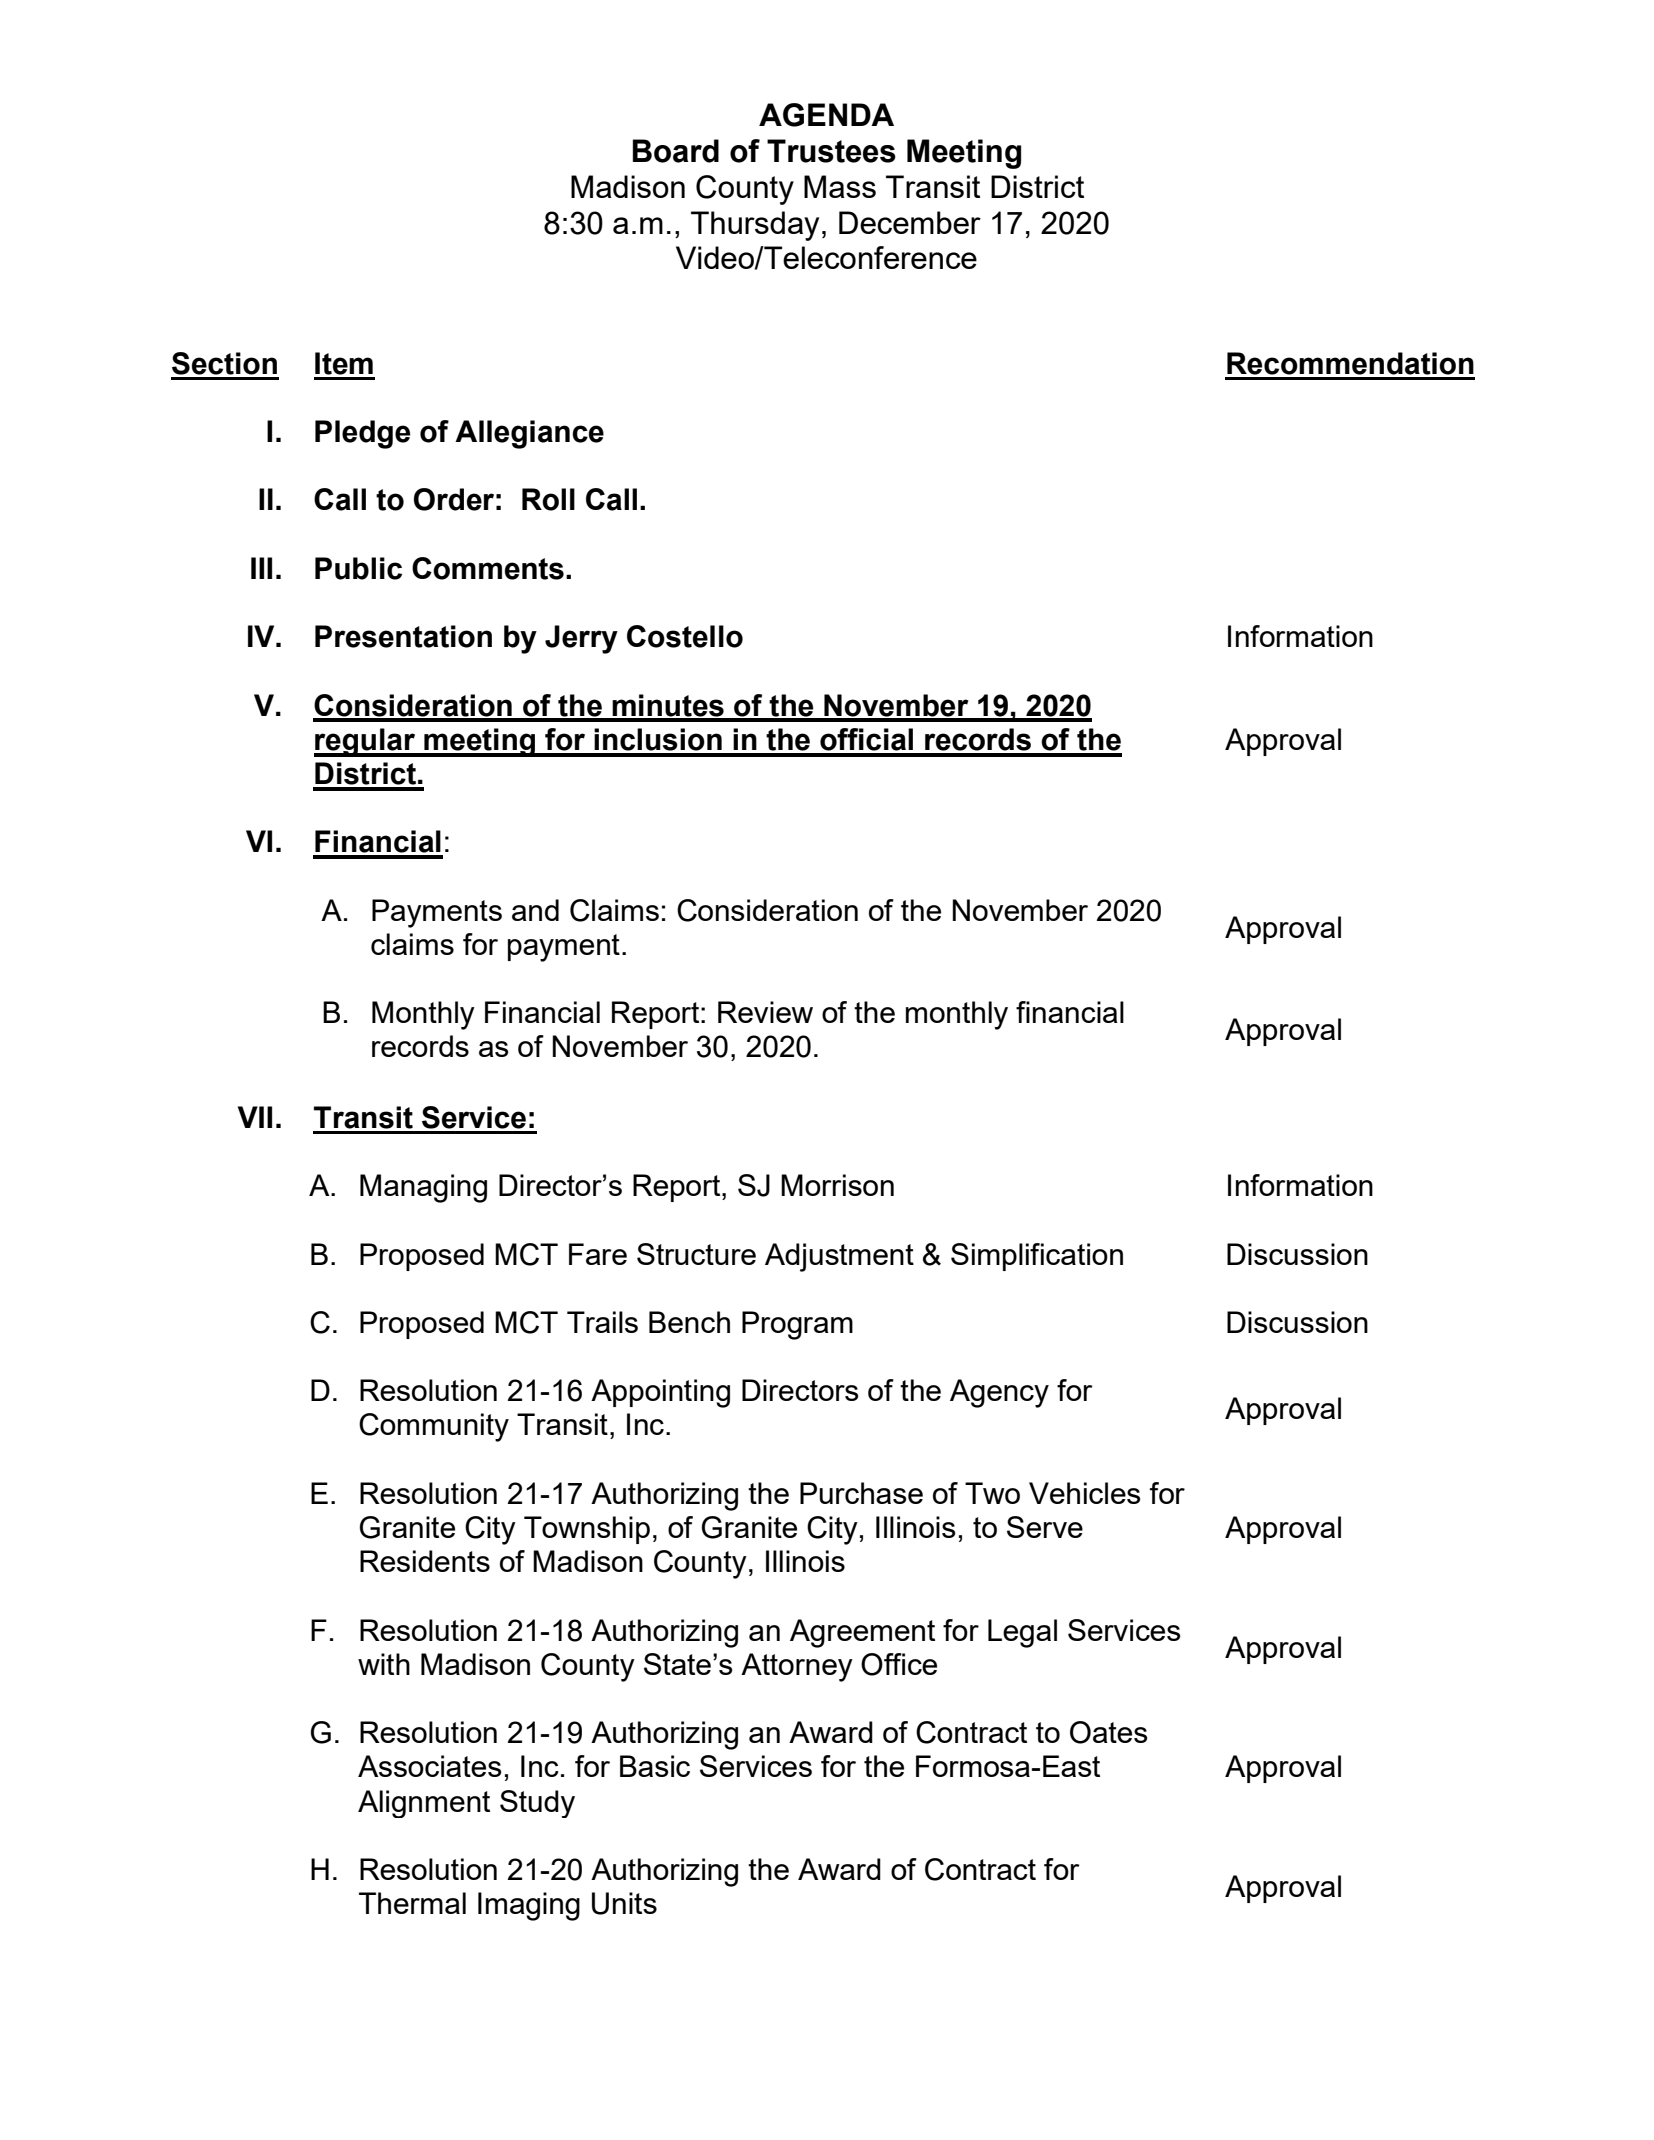 The image size is (1654, 2140). Describe the element at coordinates (362, 434) in the document. I see `Pledge` at that location.
